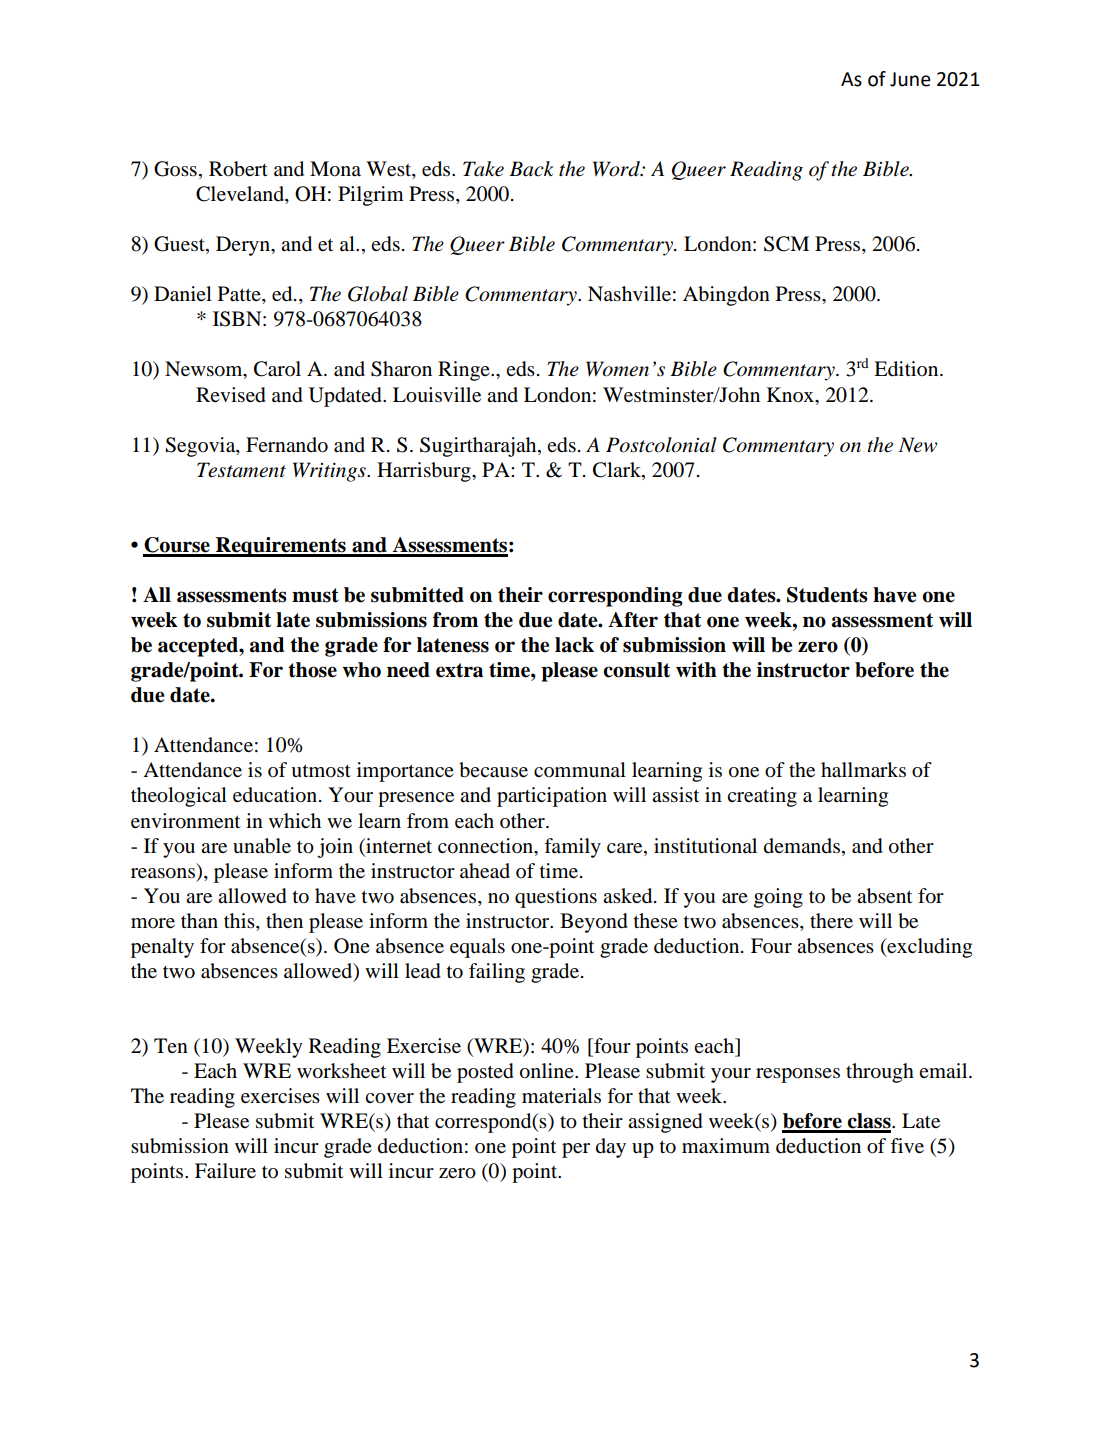 The image size is (1111, 1438). Describe the element at coordinates (276, 795) in the image. I see `education` at that location.
